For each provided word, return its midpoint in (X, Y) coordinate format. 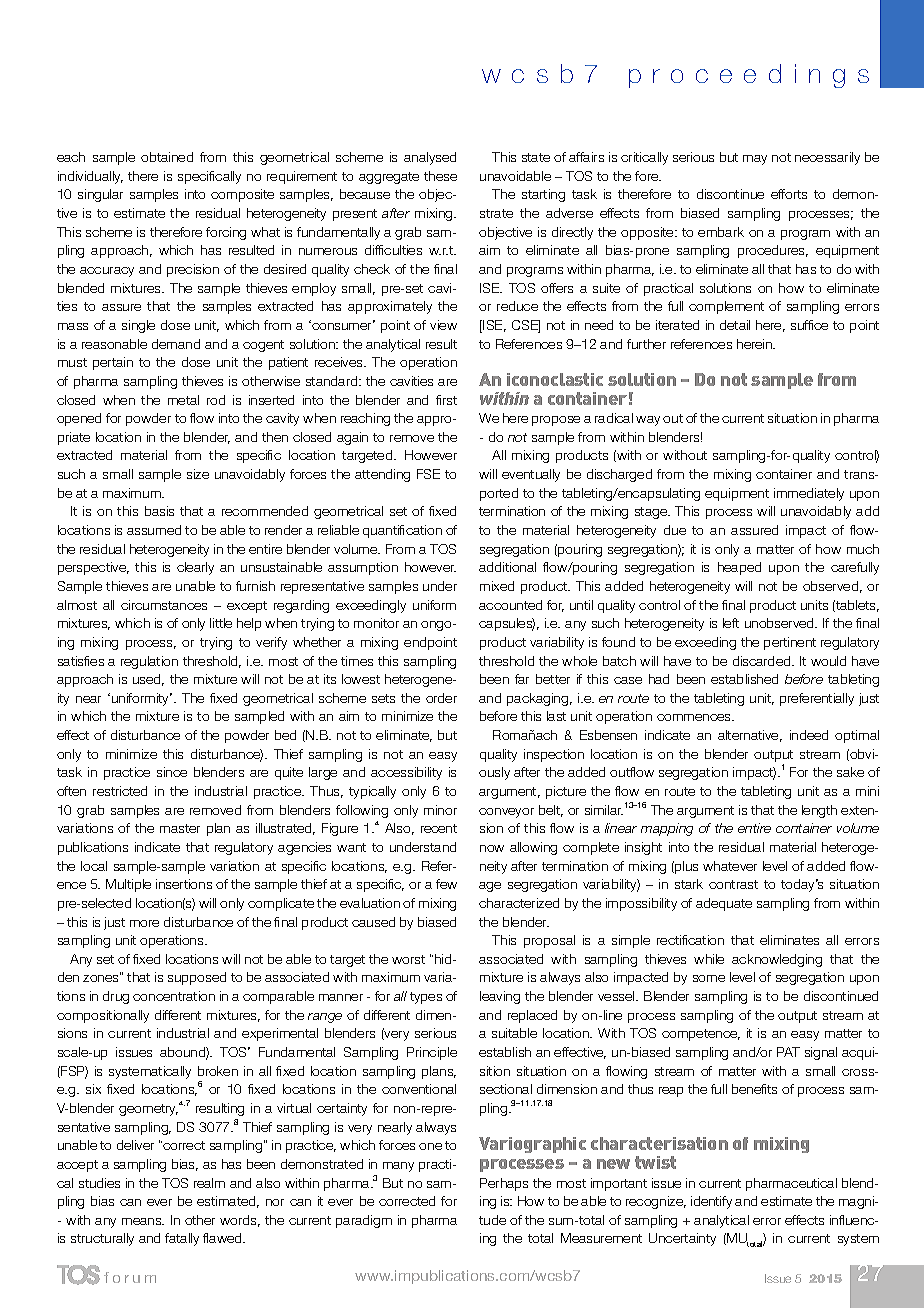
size (198, 474)
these (440, 176)
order (441, 698)
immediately (809, 494)
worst (408, 959)
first (446, 400)
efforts (789, 194)
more (144, 923)
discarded (763, 661)
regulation (149, 662)
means (143, 1221)
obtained (167, 157)
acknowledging (777, 960)
